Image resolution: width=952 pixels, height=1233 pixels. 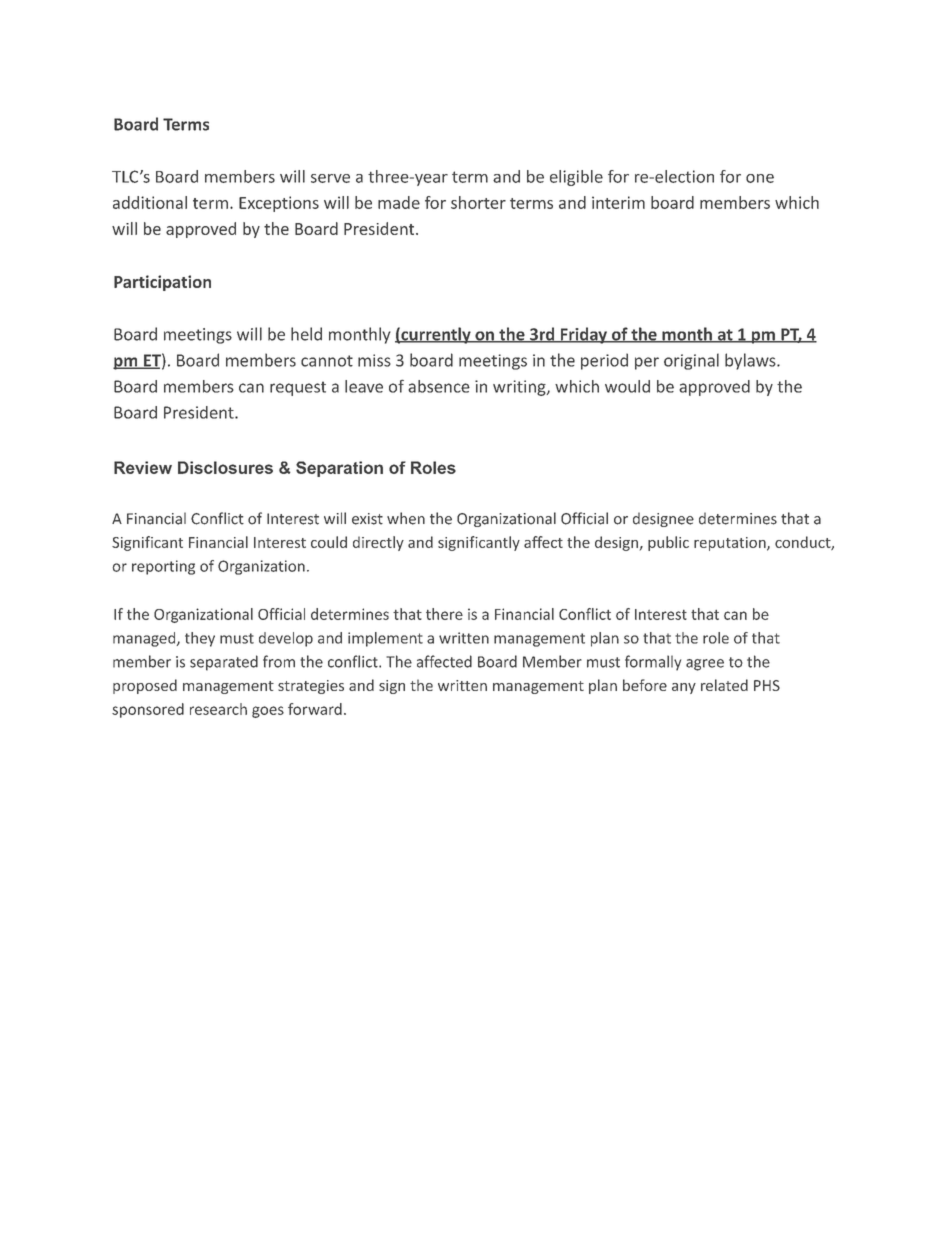 I want to click on Exceptions, so click(x=279, y=204).
